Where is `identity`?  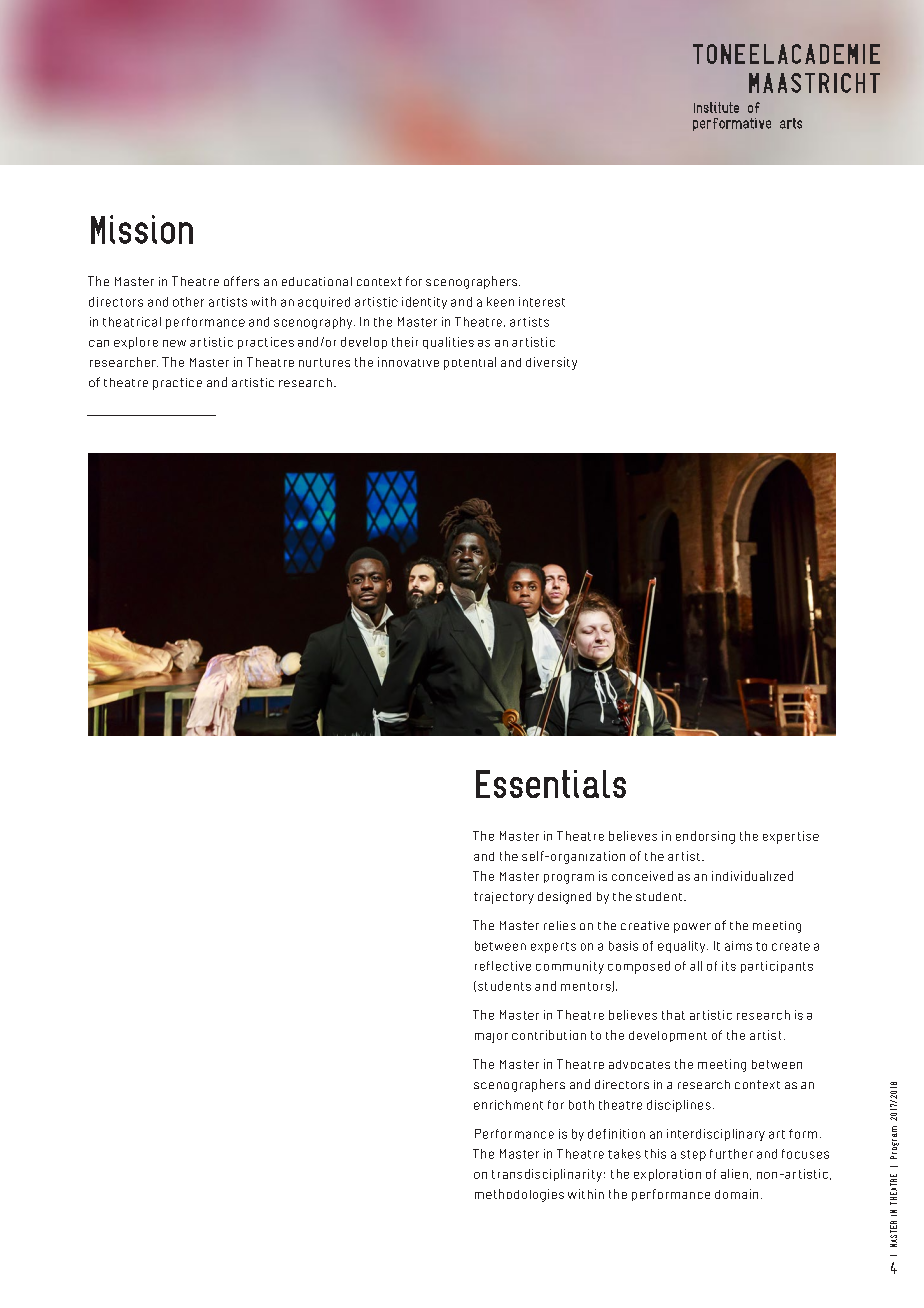 identity is located at coordinates (424, 303).
